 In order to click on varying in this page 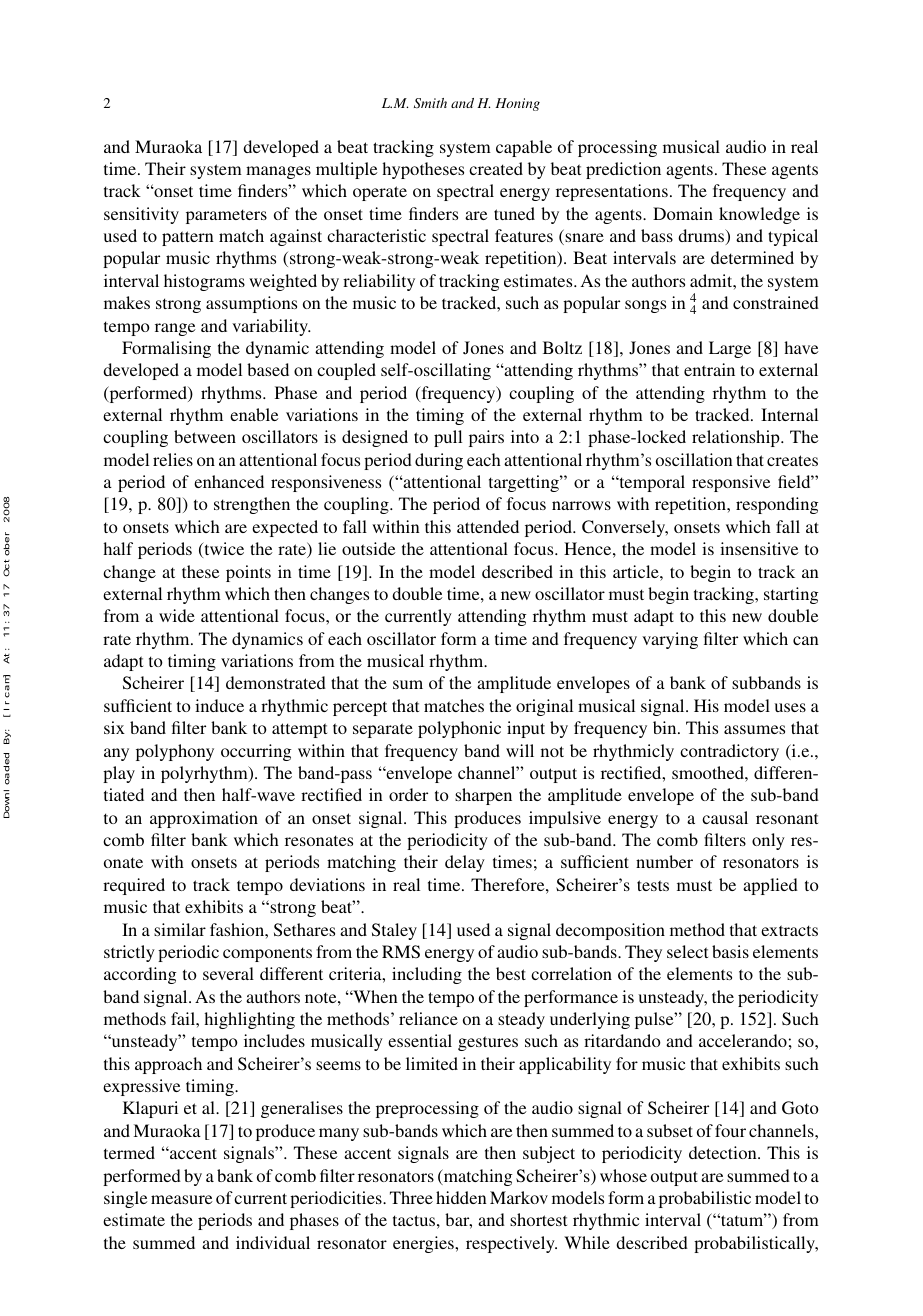, I will do `click(670, 640)`.
